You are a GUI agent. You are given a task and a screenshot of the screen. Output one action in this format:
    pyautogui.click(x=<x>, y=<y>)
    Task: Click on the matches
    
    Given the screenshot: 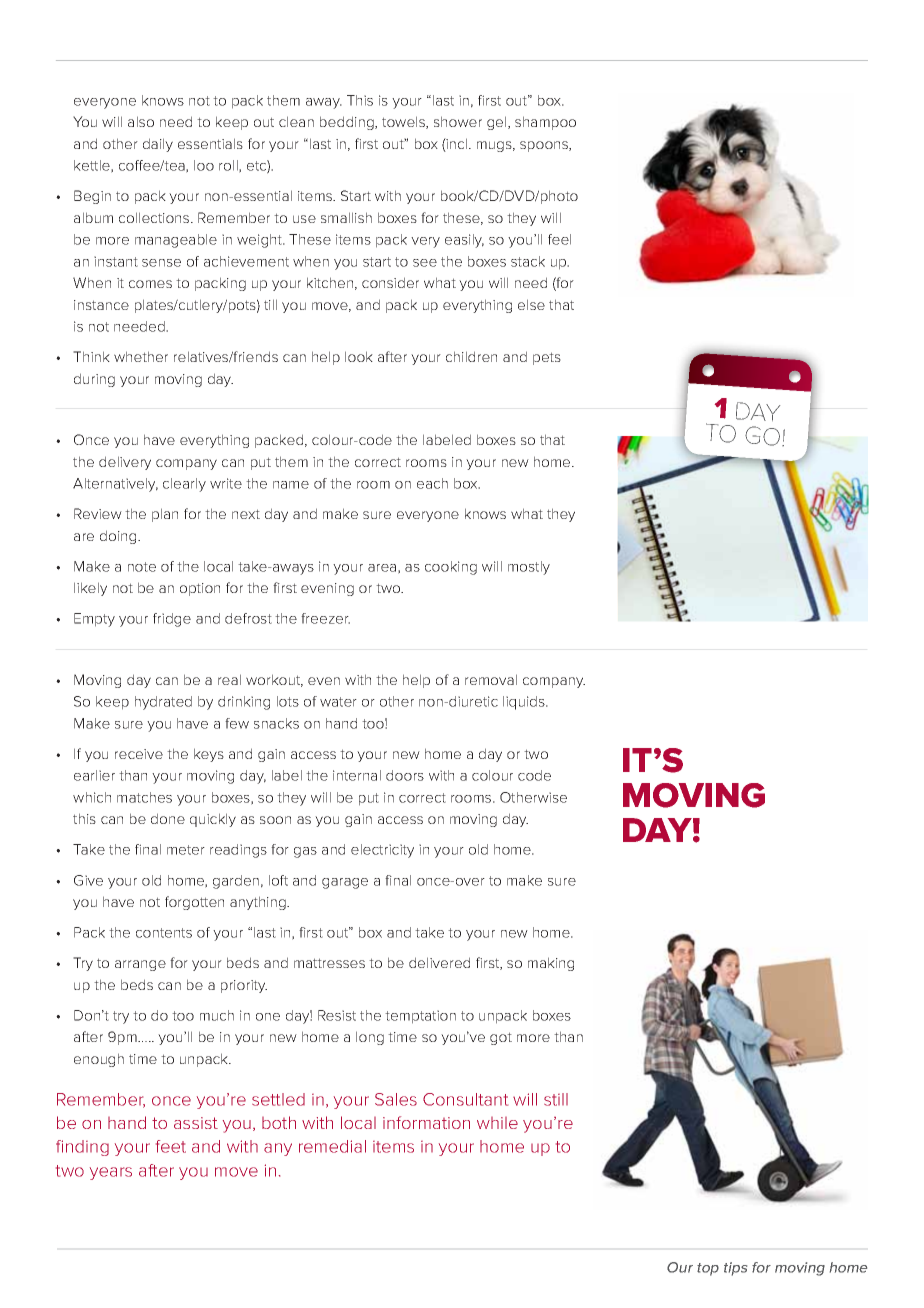 What is the action you would take?
    pyautogui.click(x=144, y=797)
